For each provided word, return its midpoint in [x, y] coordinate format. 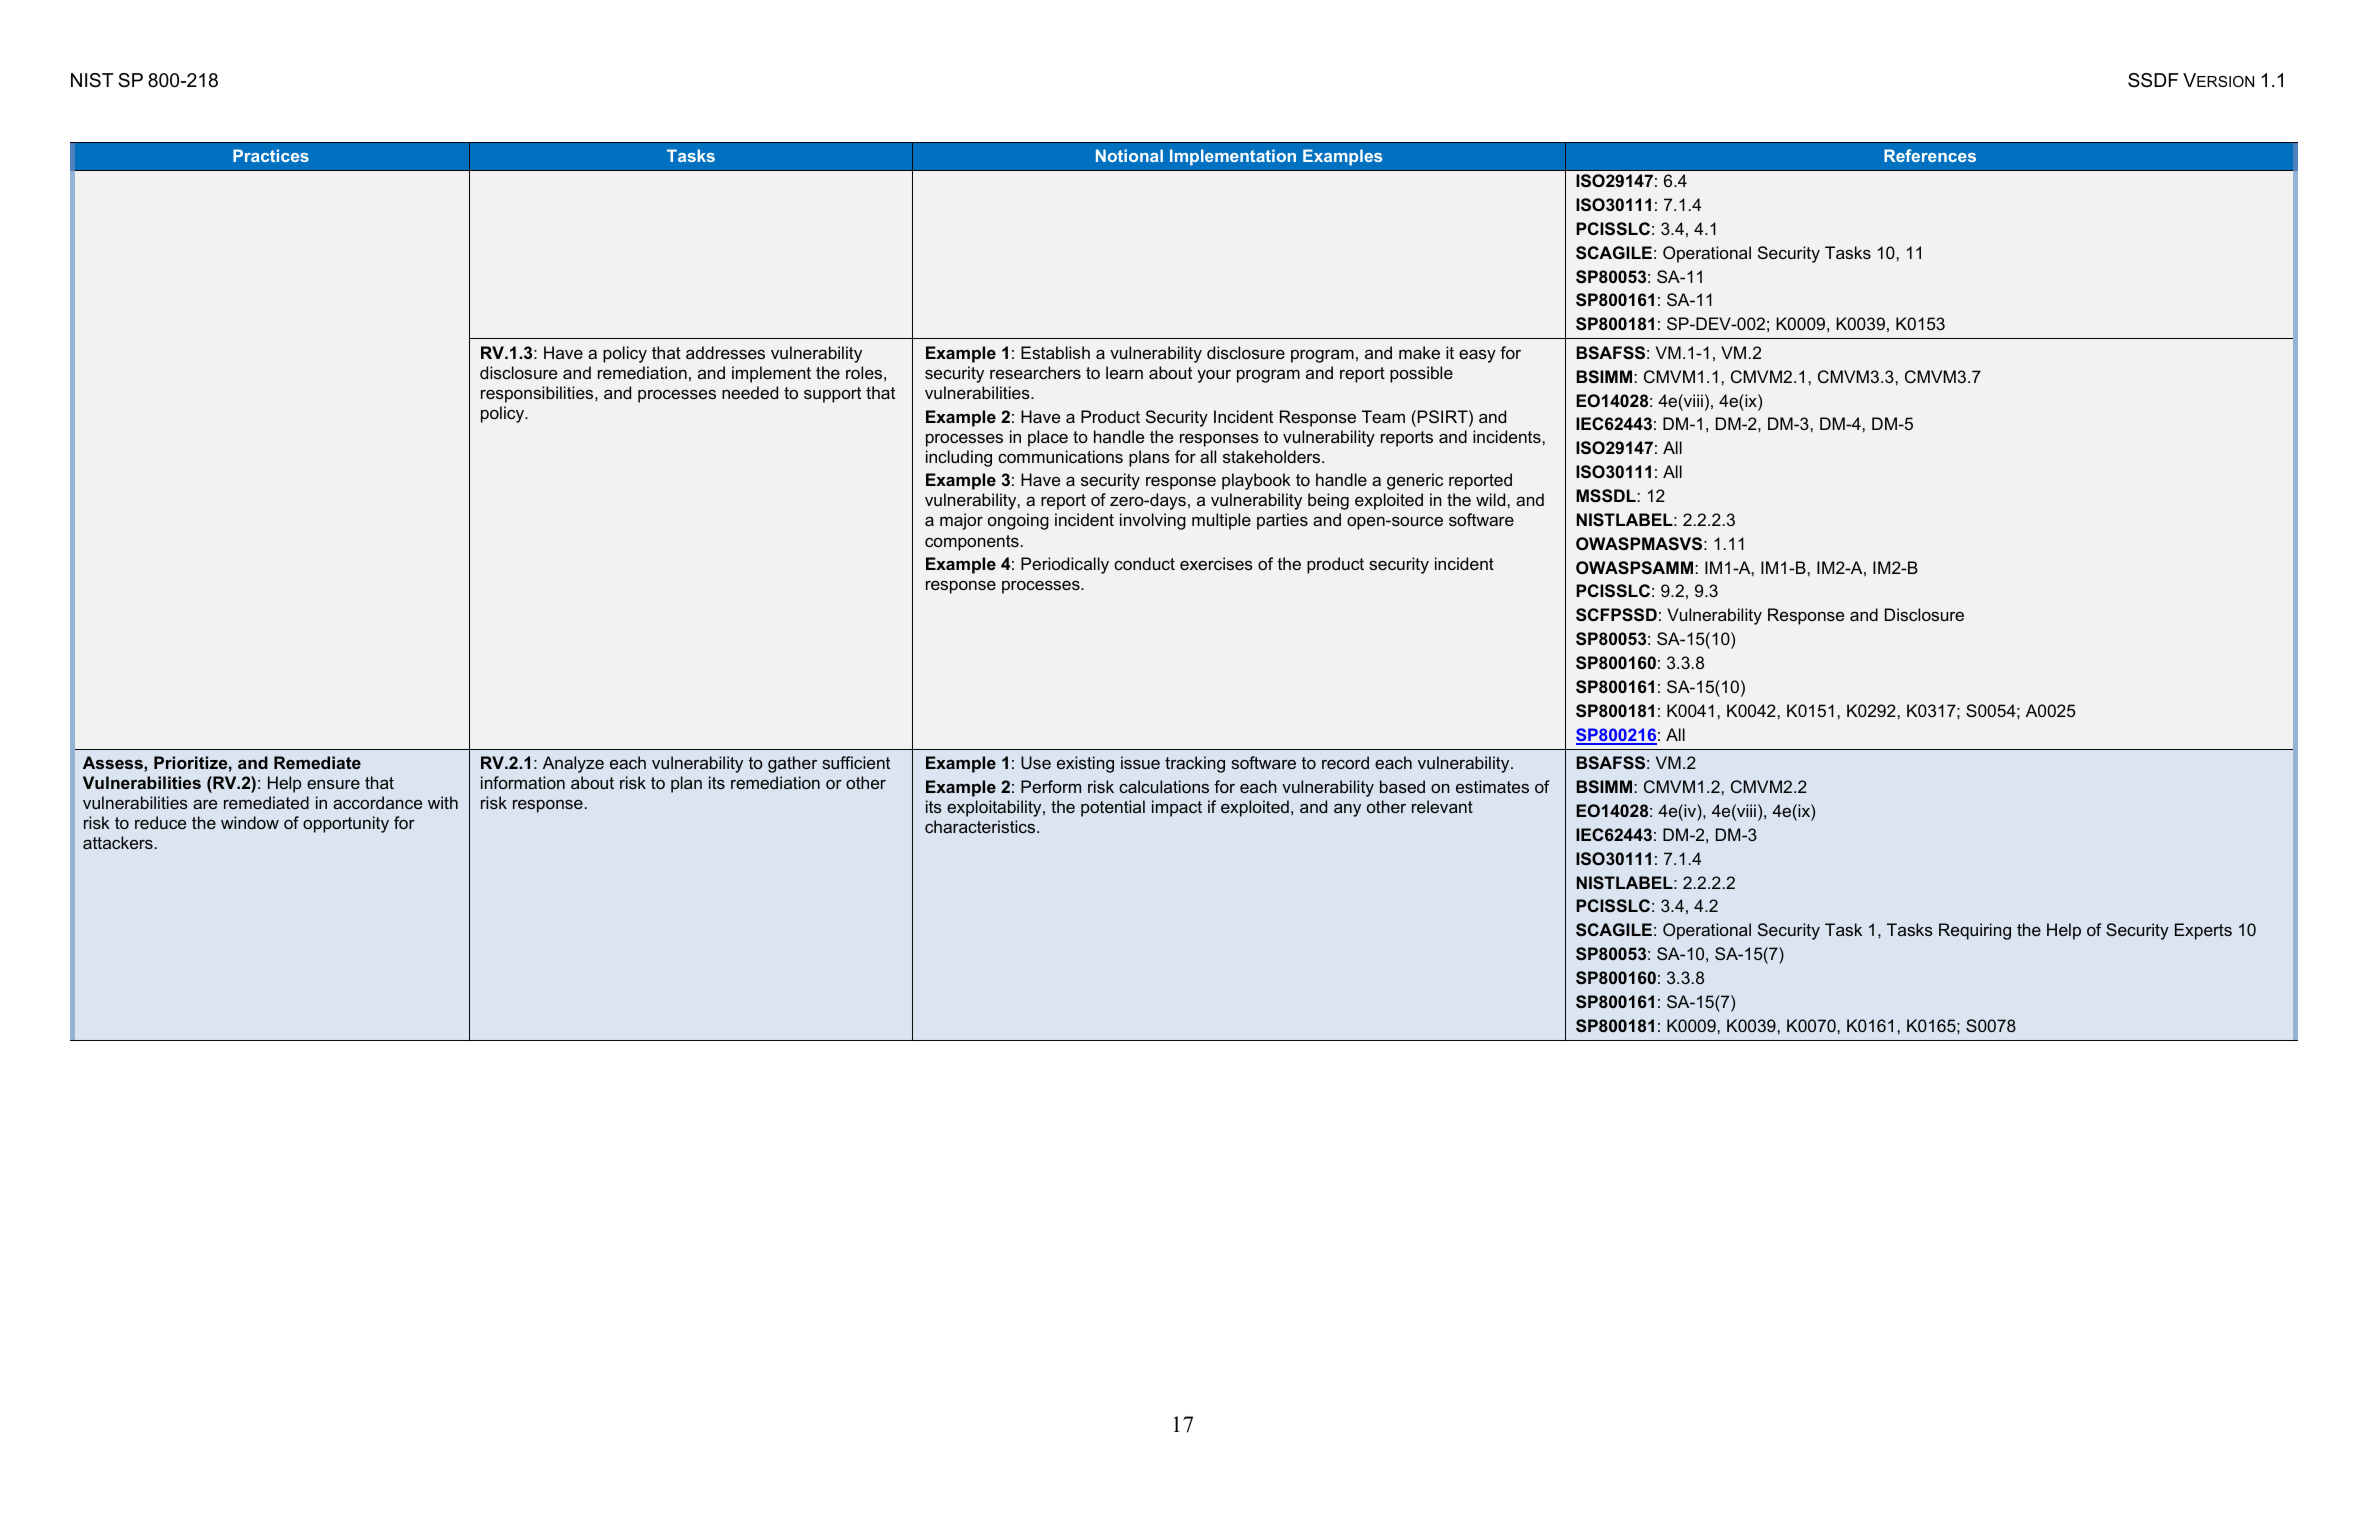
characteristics [981, 826]
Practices [271, 155]
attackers [118, 842]
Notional [1129, 155]
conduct [1144, 563]
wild [1492, 499]
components [972, 543]
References [1930, 155]
